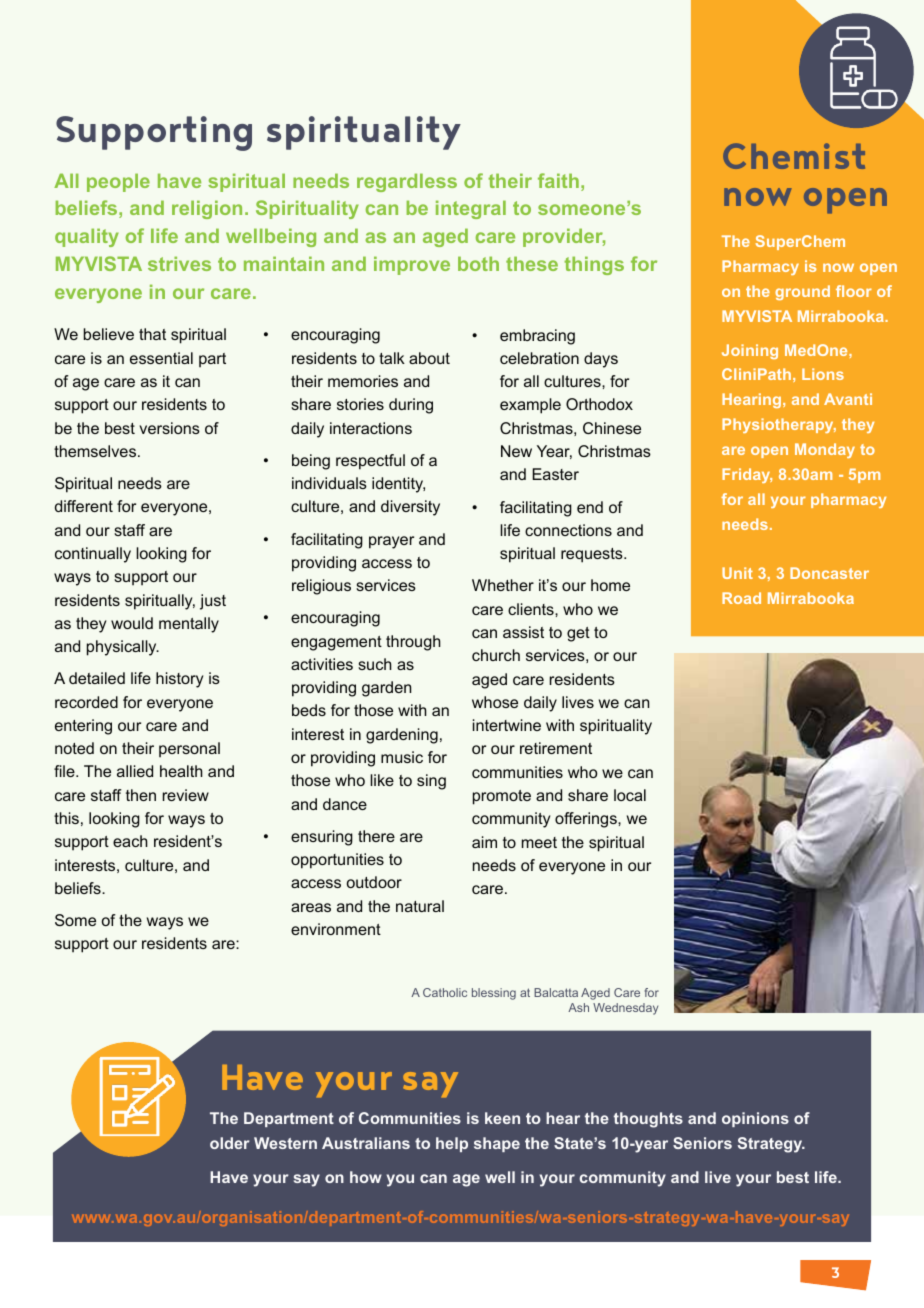  Describe the element at coordinates (794, 156) in the screenshot. I see `Chemist` at that location.
